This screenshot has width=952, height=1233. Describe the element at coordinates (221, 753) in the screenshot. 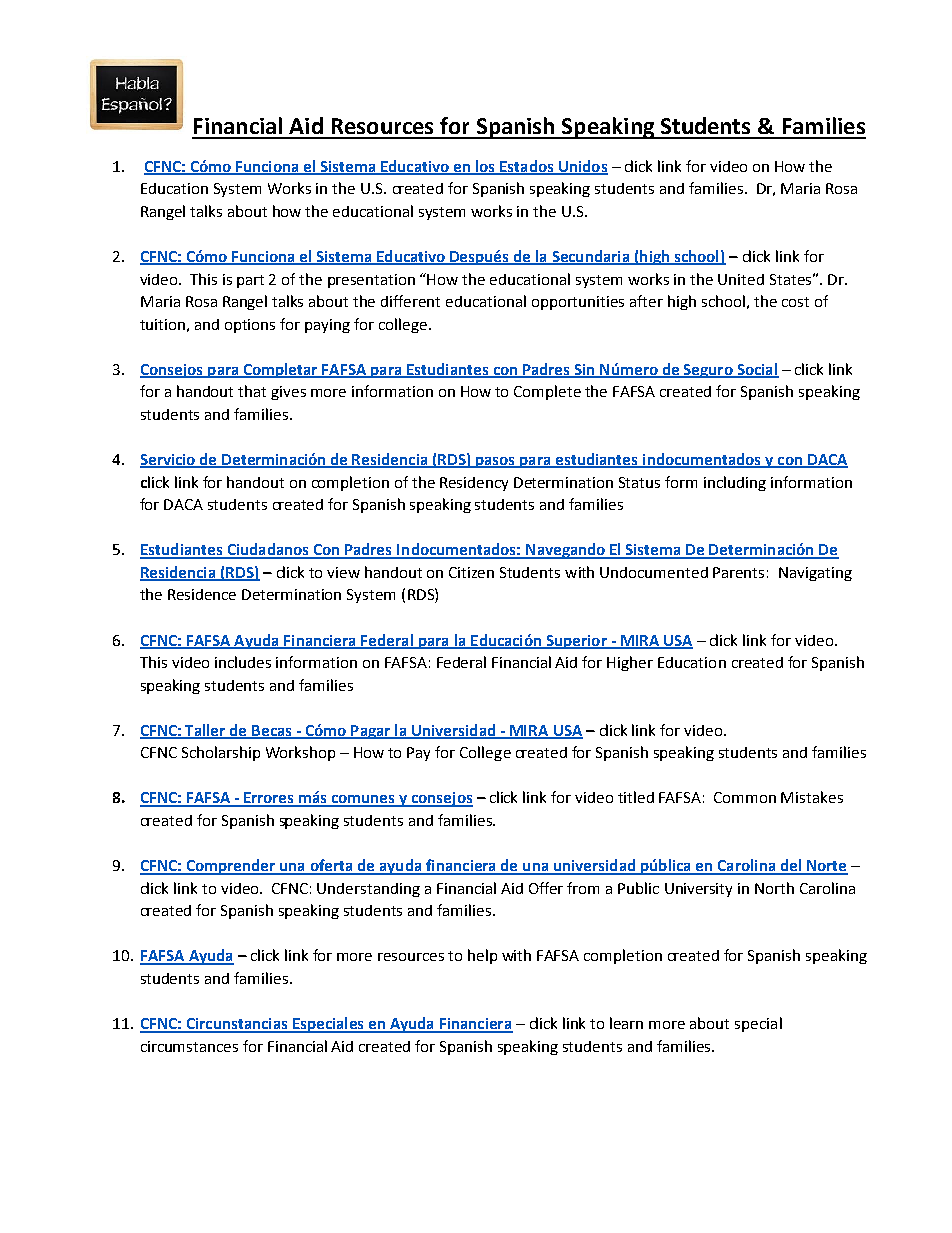

I see `Scholarship` at that location.
